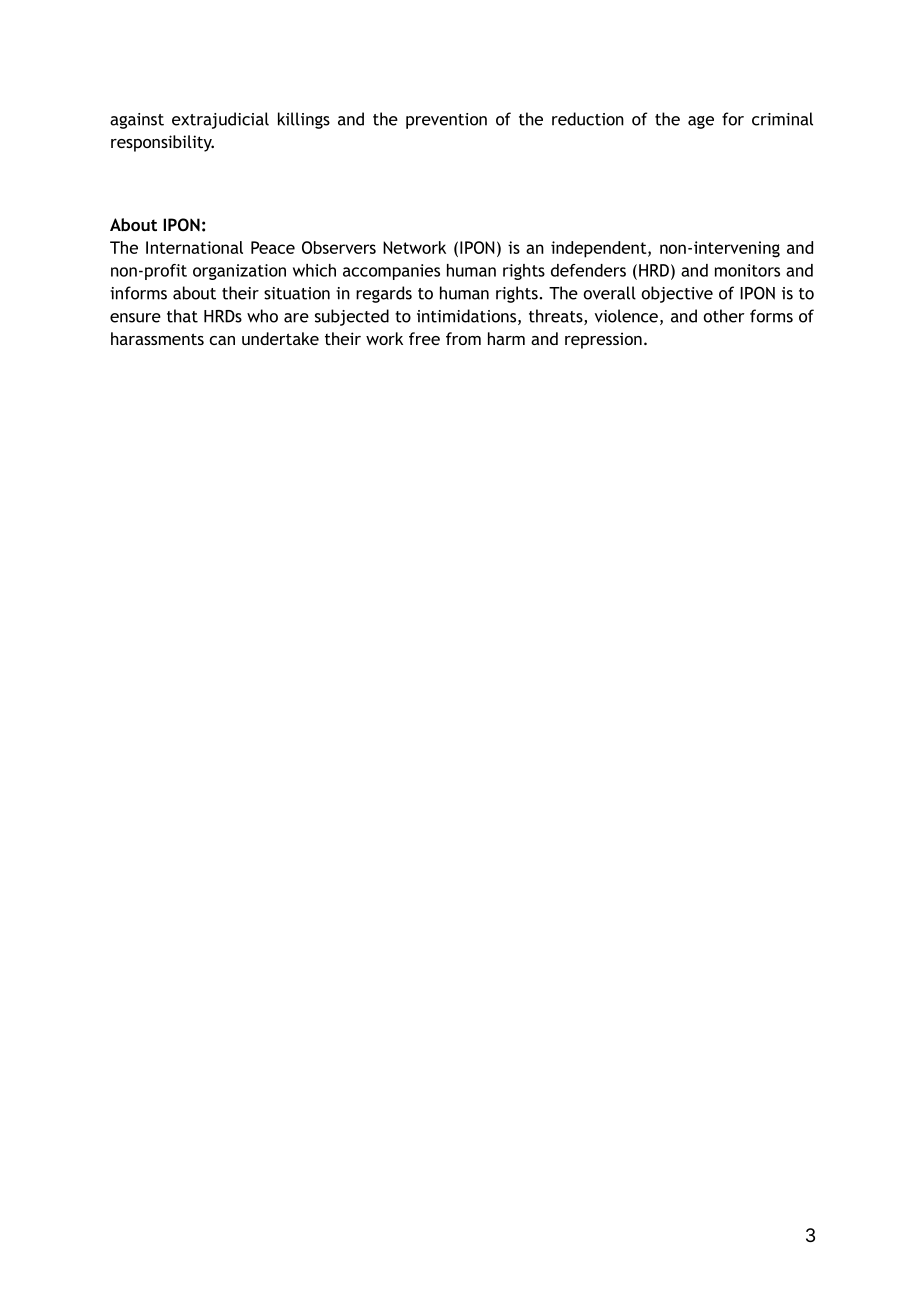 Image resolution: width=924 pixels, height=1308 pixels. Describe the element at coordinates (588, 119) in the screenshot. I see `reduction` at that location.
